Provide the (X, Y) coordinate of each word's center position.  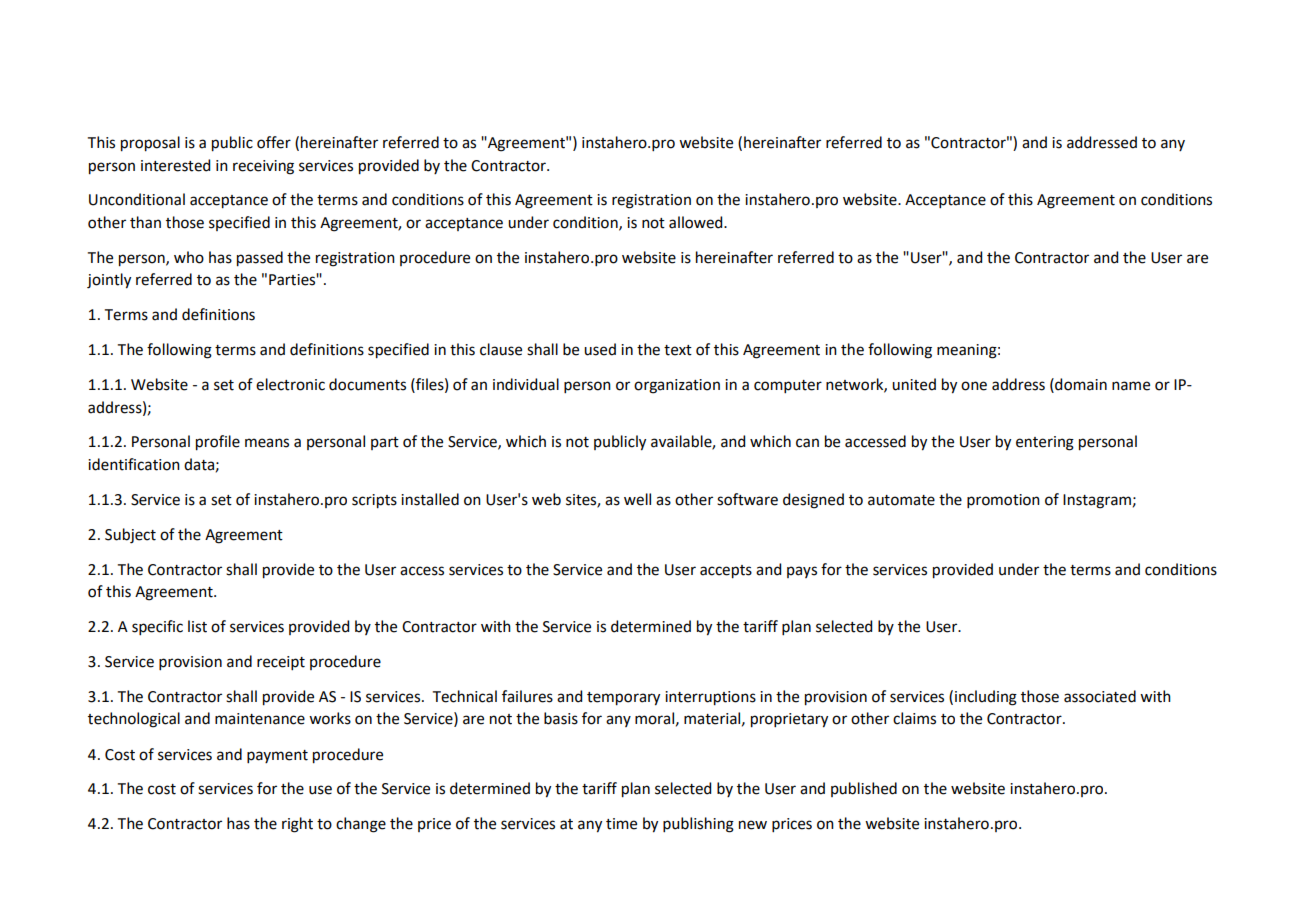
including (986, 698)
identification (134, 464)
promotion (1003, 501)
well (637, 499)
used (600, 349)
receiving (263, 167)
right (297, 825)
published (864, 789)
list (197, 626)
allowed (697, 222)
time (621, 824)
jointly (109, 281)
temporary (623, 699)
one (974, 386)
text (678, 350)
